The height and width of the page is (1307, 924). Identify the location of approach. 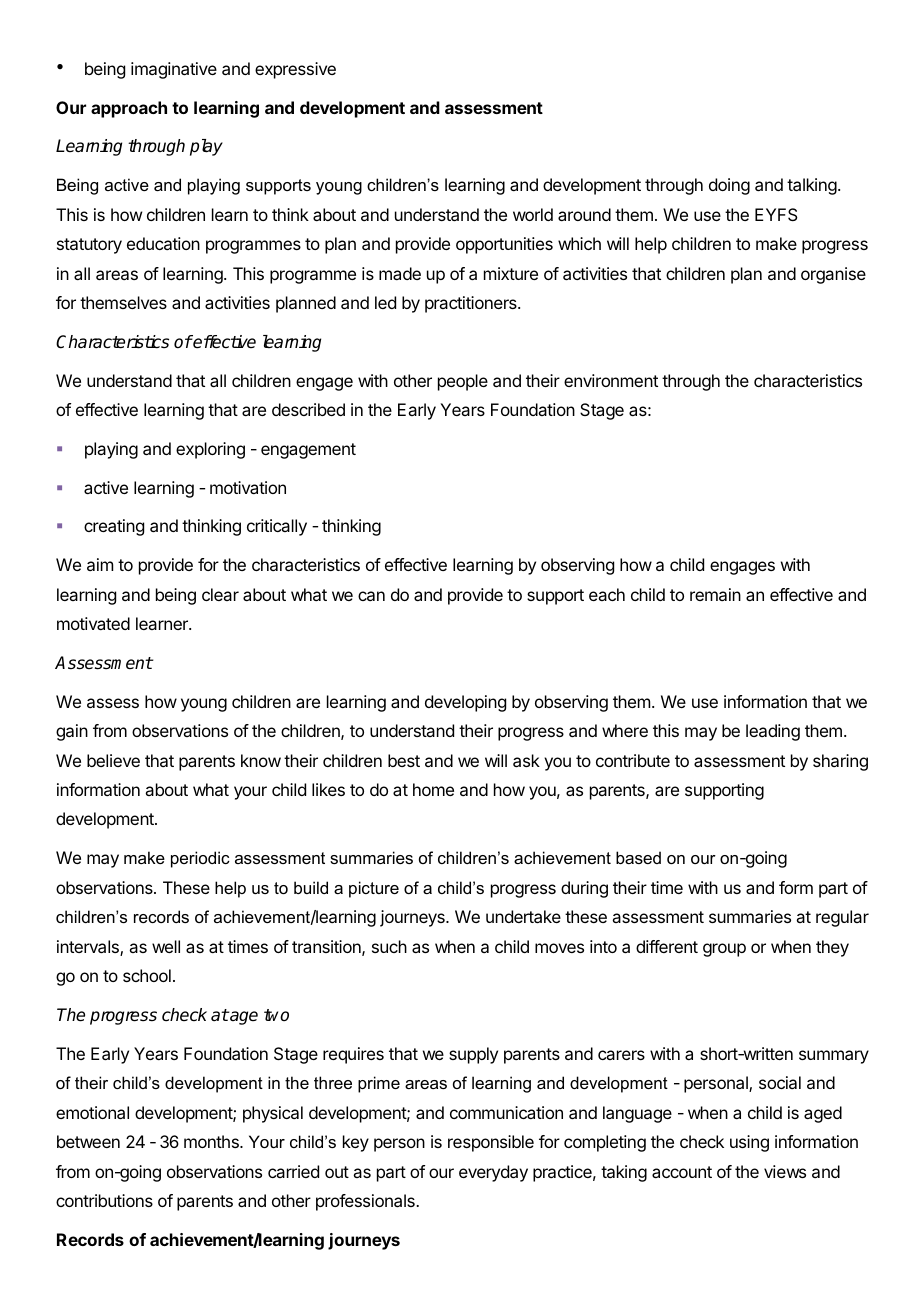
(129, 109).
